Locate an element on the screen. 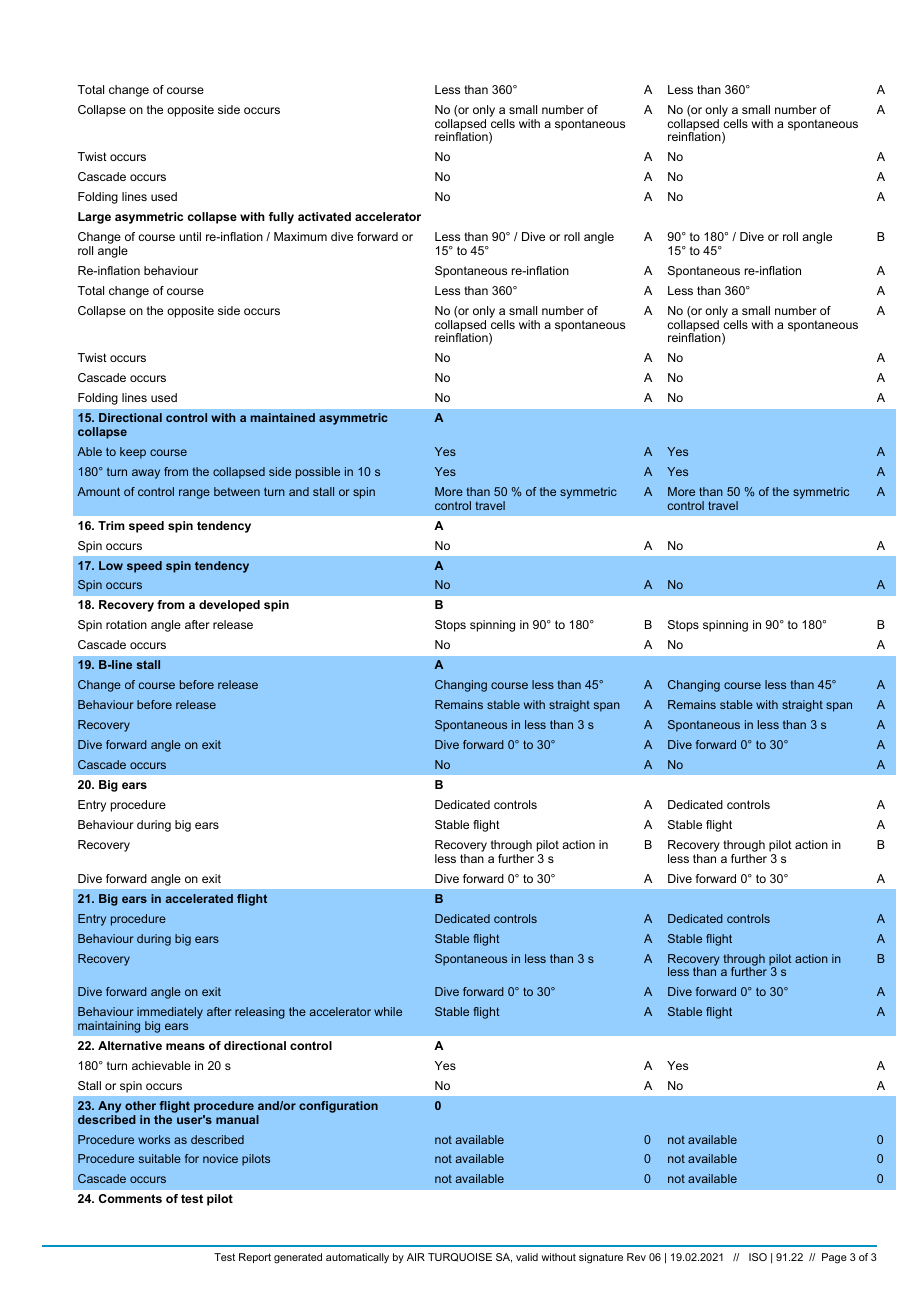 This screenshot has width=924, height=1308. while is located at coordinates (388, 1011).
